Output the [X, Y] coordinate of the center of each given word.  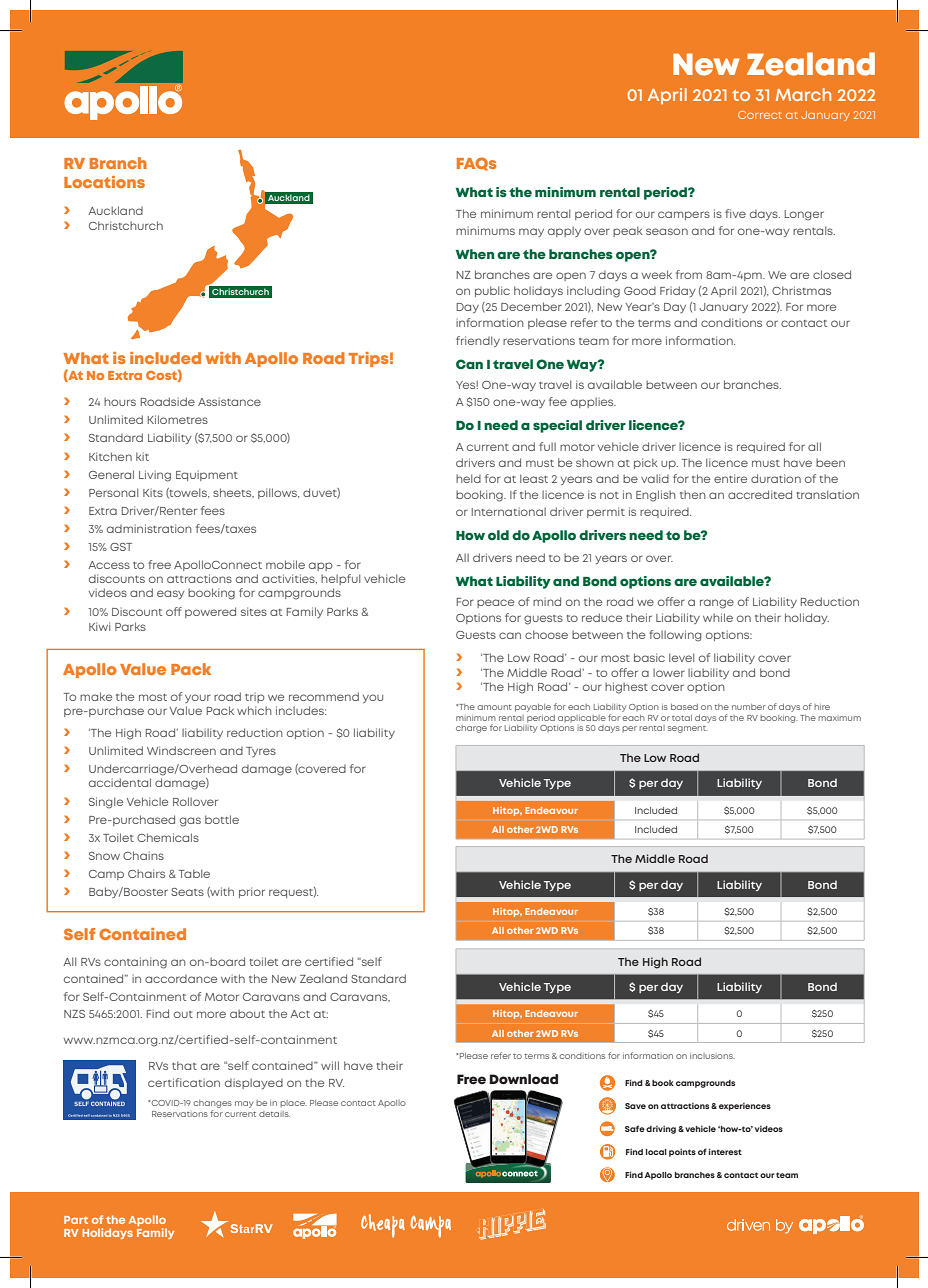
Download [523, 1079]
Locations [104, 182]
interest [725, 1151]
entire [730, 478]
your [198, 698]
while [718, 617]
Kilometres [178, 419]
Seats [187, 892]
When [475, 254]
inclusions [712, 1056]
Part [76, 1220]
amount [494, 707]
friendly [478, 341]
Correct [760, 115]
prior [252, 892]
